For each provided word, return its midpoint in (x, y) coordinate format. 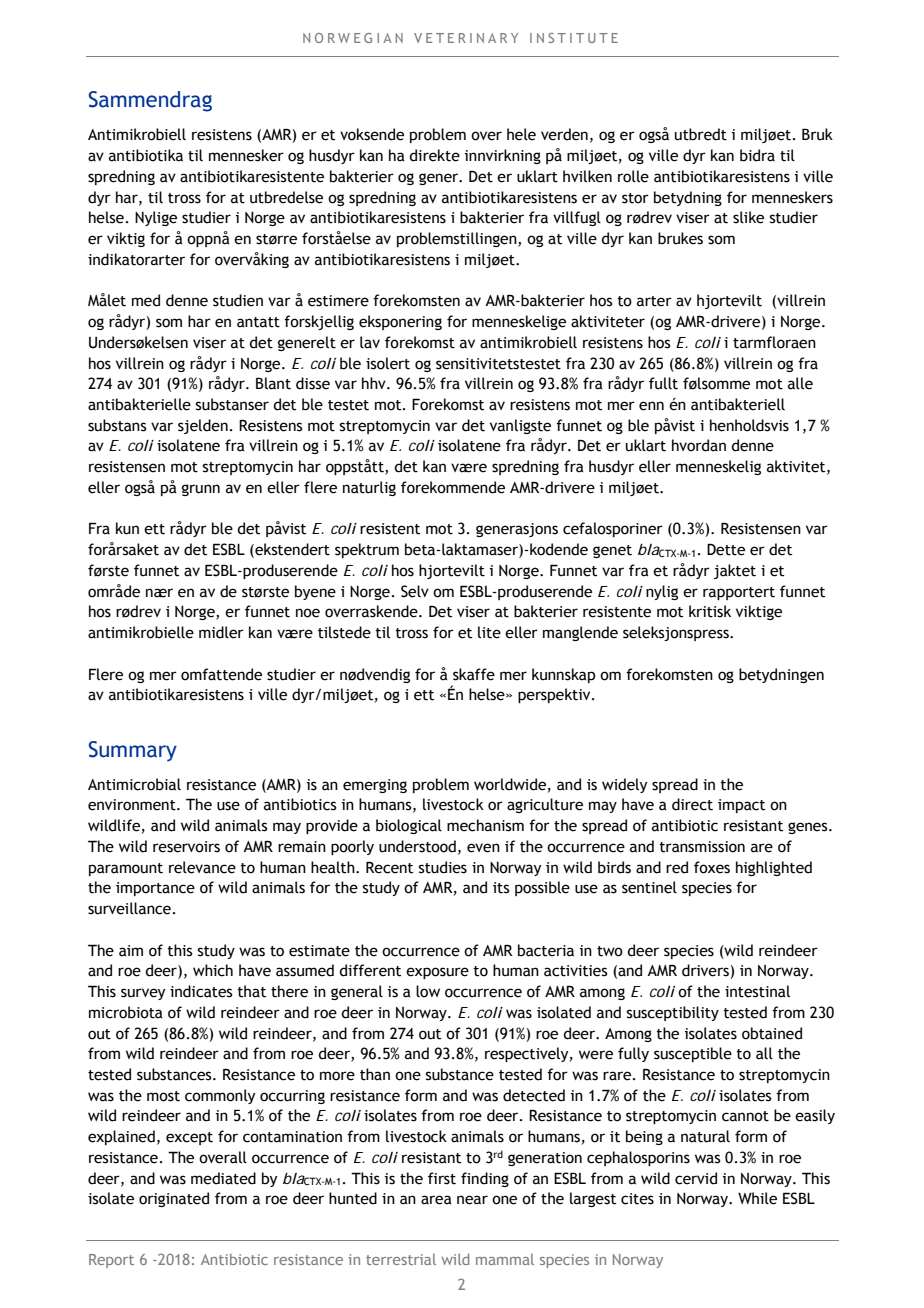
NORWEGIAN (353, 38)
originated (174, 1199)
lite (489, 632)
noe (308, 613)
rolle (633, 176)
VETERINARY (466, 38)
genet (612, 551)
